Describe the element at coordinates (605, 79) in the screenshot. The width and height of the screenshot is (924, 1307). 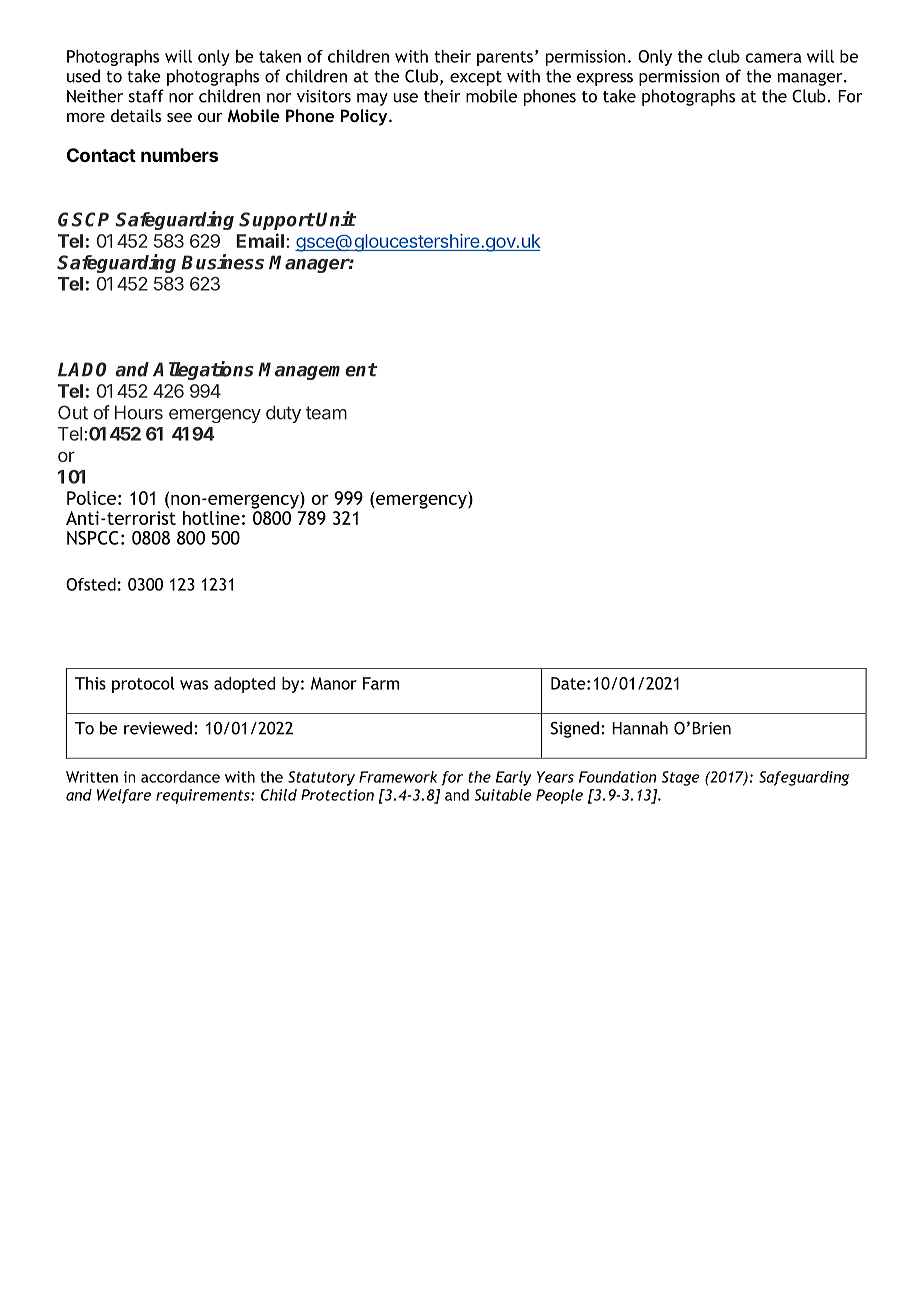
I see `express` at that location.
